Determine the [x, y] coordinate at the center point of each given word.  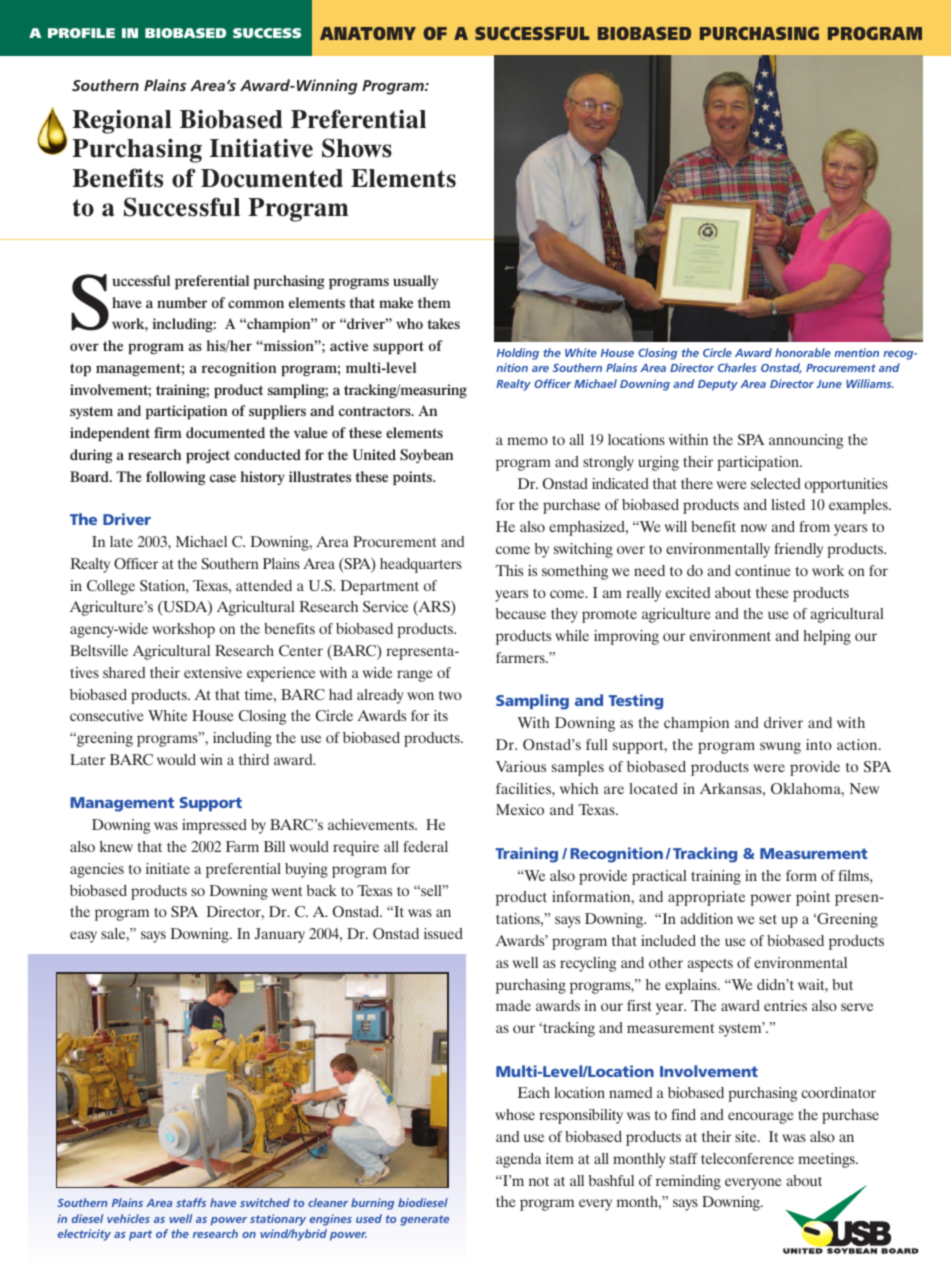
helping [827, 637]
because [521, 613]
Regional [122, 122]
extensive [213, 672]
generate [424, 1220]
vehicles [128, 1218]
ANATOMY [368, 33]
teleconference [747, 1158]
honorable [803, 352]
